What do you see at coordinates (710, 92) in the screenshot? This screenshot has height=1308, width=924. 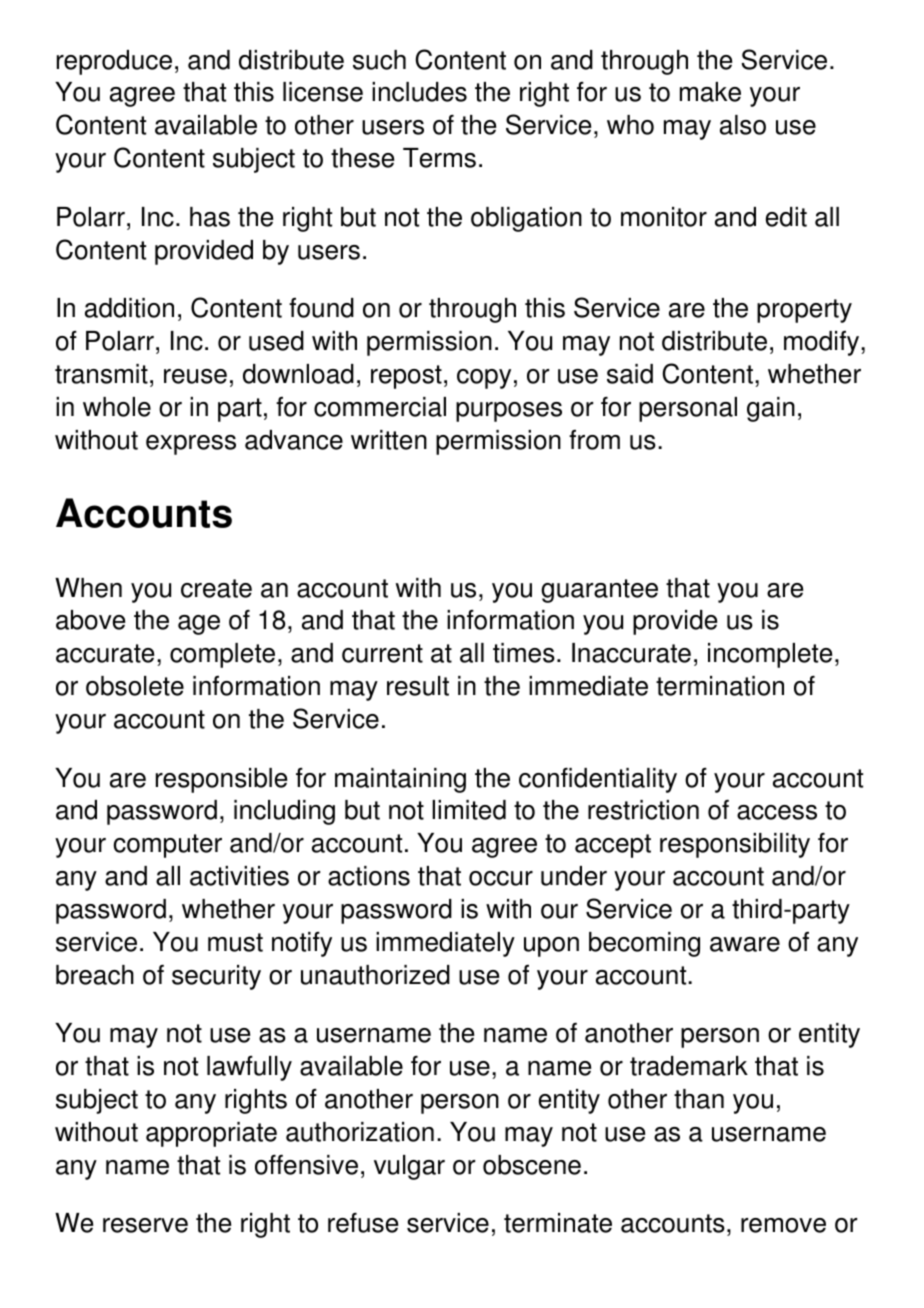 I see `make` at bounding box center [710, 92].
